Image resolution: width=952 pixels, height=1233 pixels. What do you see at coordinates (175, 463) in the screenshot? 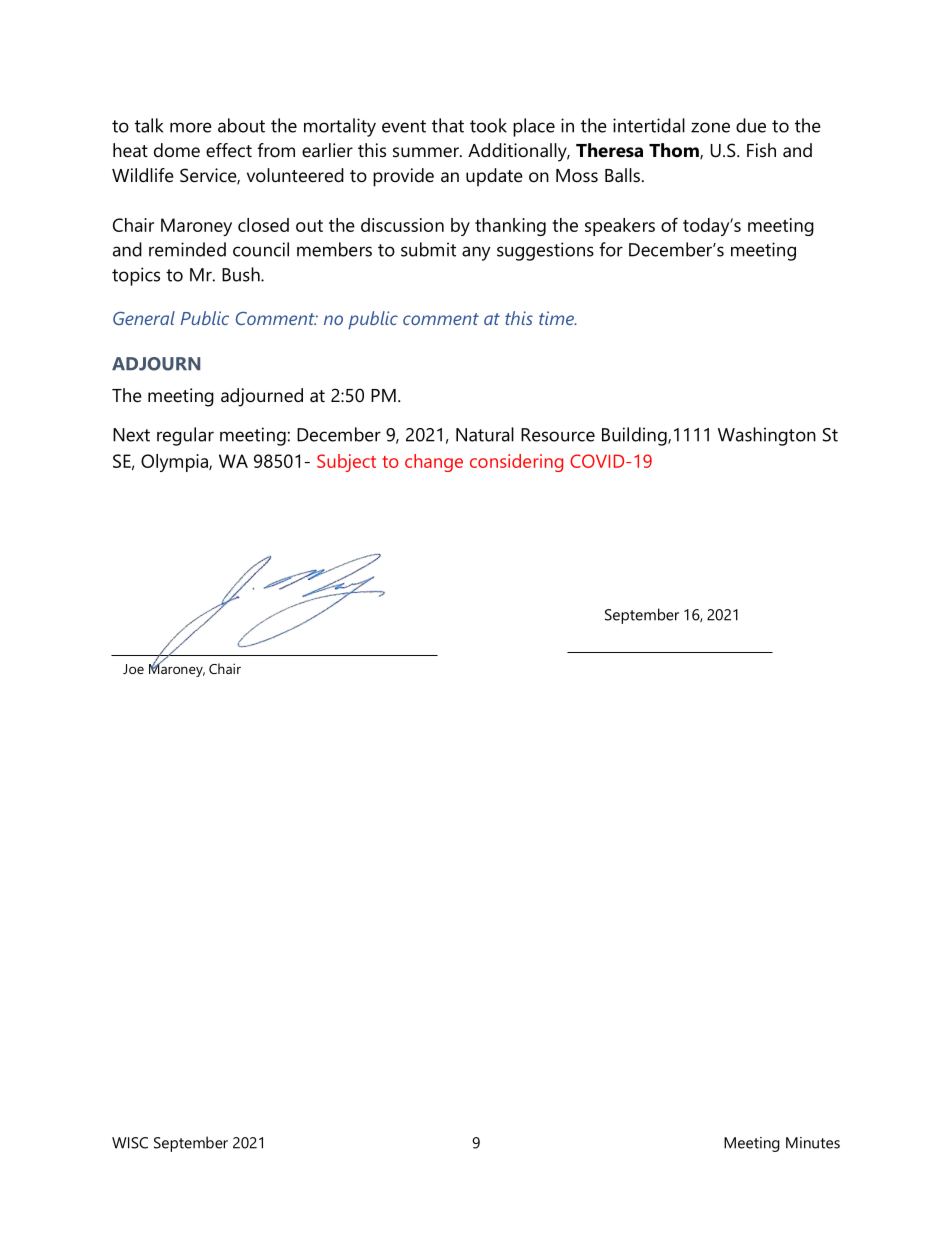
I see `Olympia` at bounding box center [175, 463].
